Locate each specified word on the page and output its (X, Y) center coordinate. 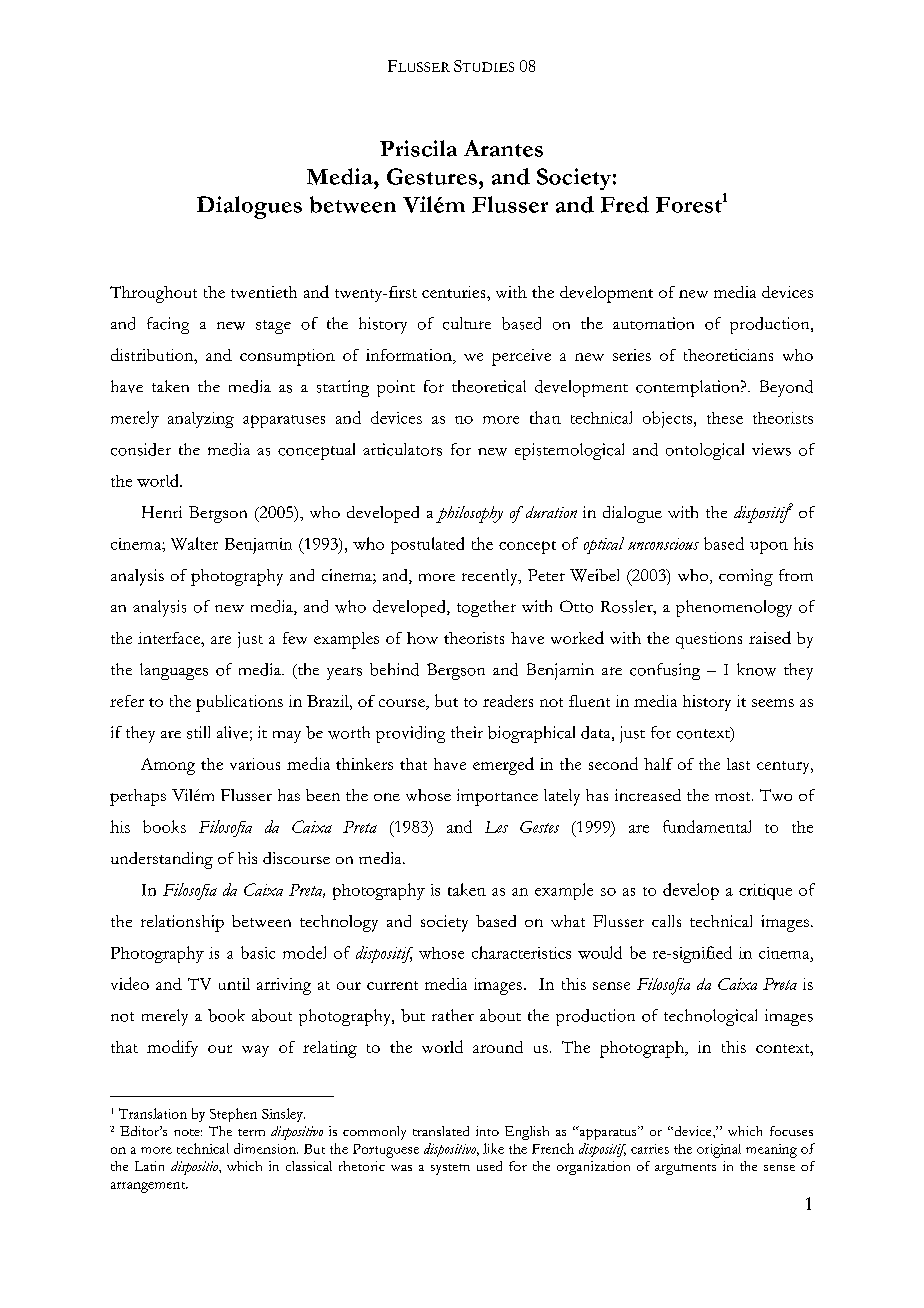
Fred (625, 204)
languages (174, 671)
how (422, 638)
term (251, 1132)
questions (709, 640)
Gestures (432, 176)
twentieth (264, 292)
